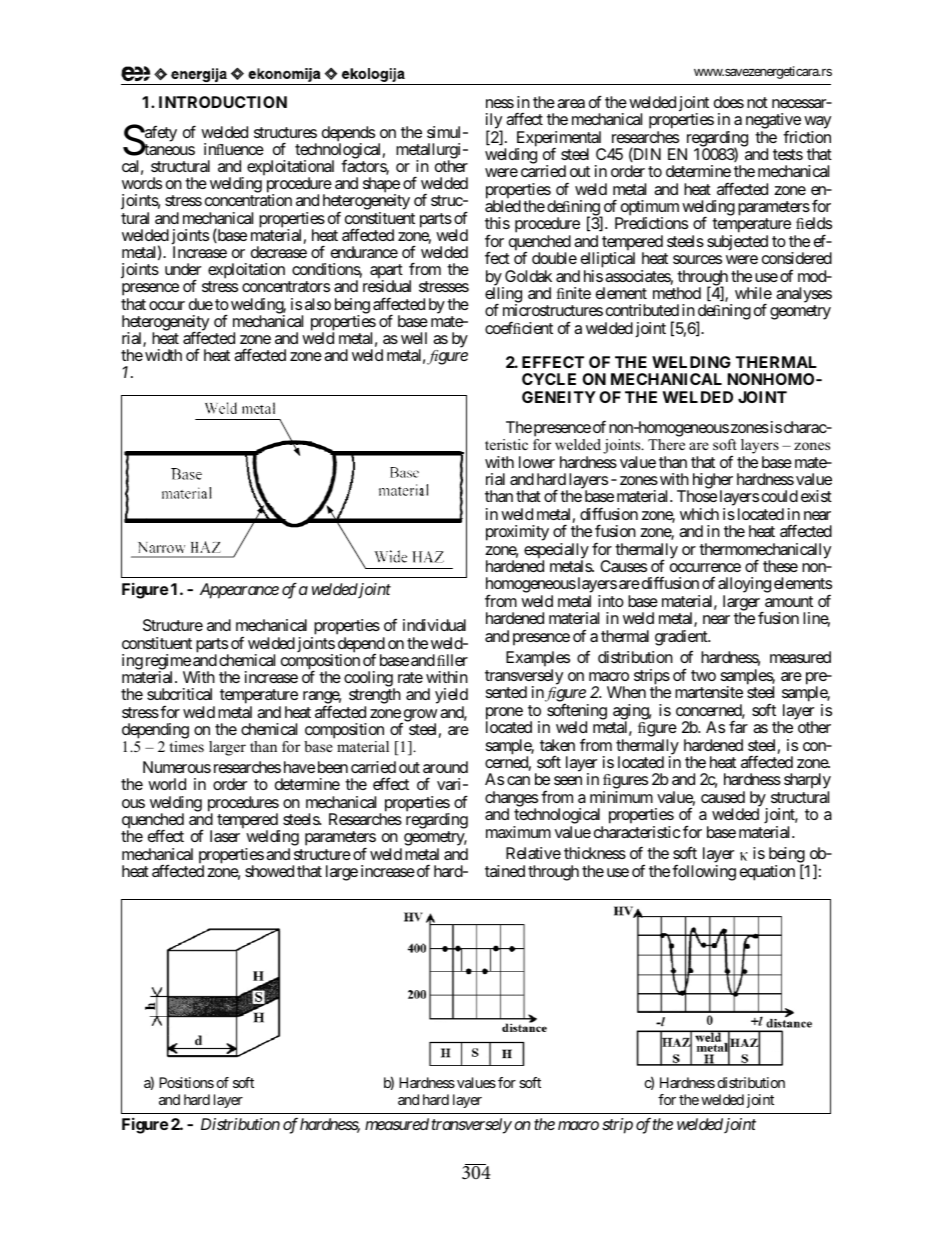 The image size is (952, 1233). I want to click on Appearance, so click(239, 591).
